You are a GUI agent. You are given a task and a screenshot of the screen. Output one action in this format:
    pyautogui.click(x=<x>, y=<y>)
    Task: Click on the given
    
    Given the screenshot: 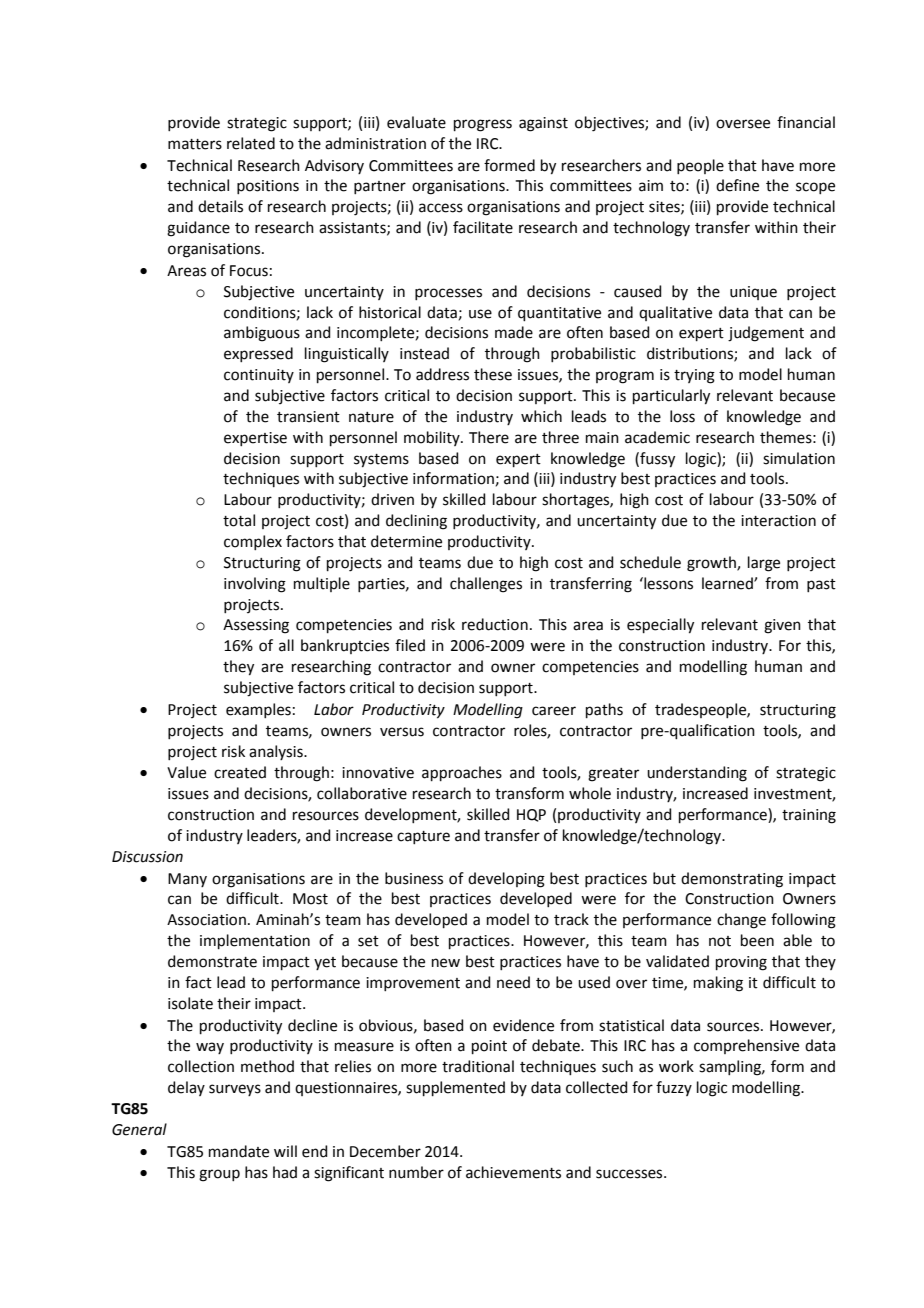 What is the action you would take?
    pyautogui.click(x=782, y=626)
